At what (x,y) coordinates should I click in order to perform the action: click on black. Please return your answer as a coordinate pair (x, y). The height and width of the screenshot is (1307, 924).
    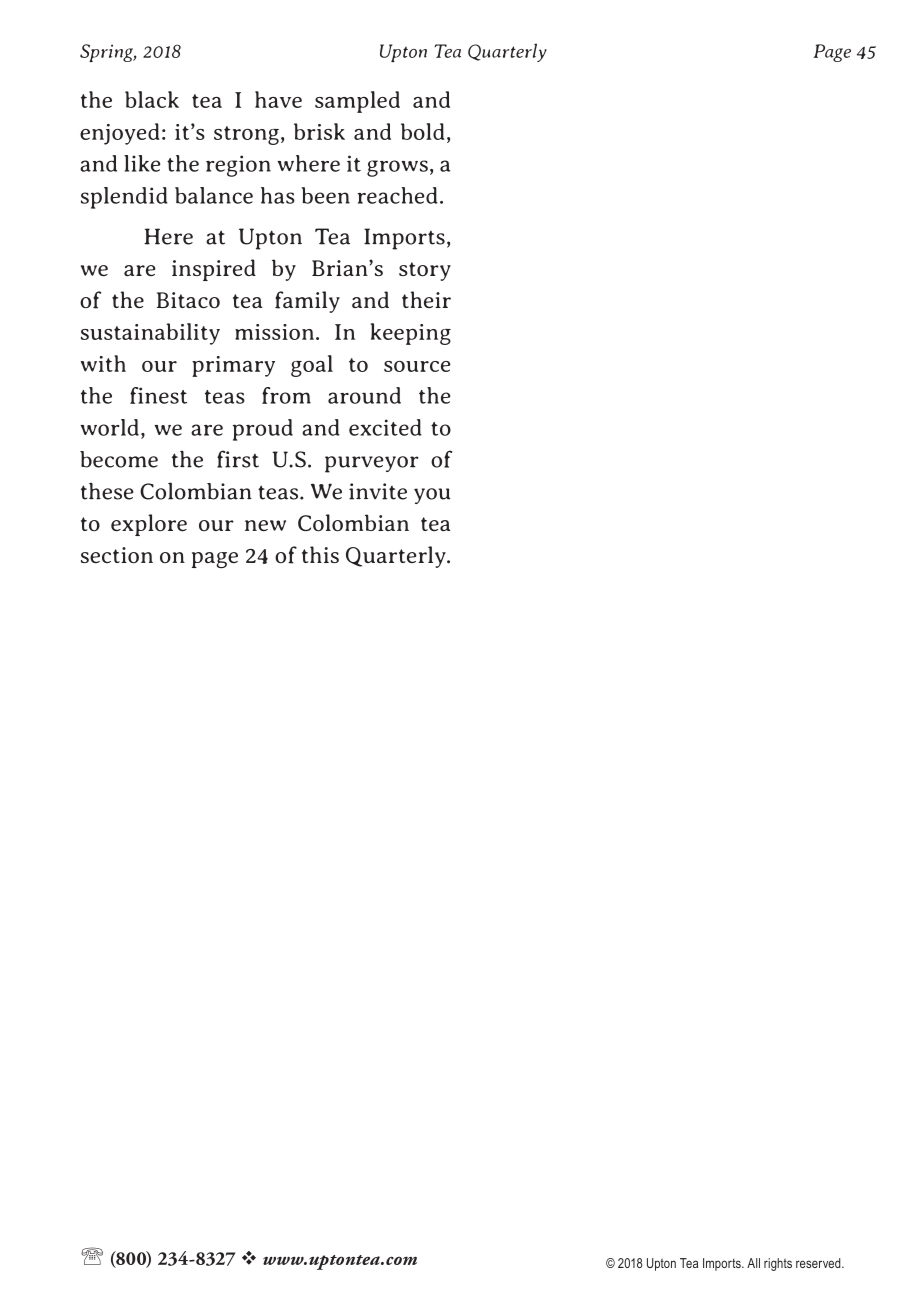
    Looking at the image, I should click on (152, 99).
